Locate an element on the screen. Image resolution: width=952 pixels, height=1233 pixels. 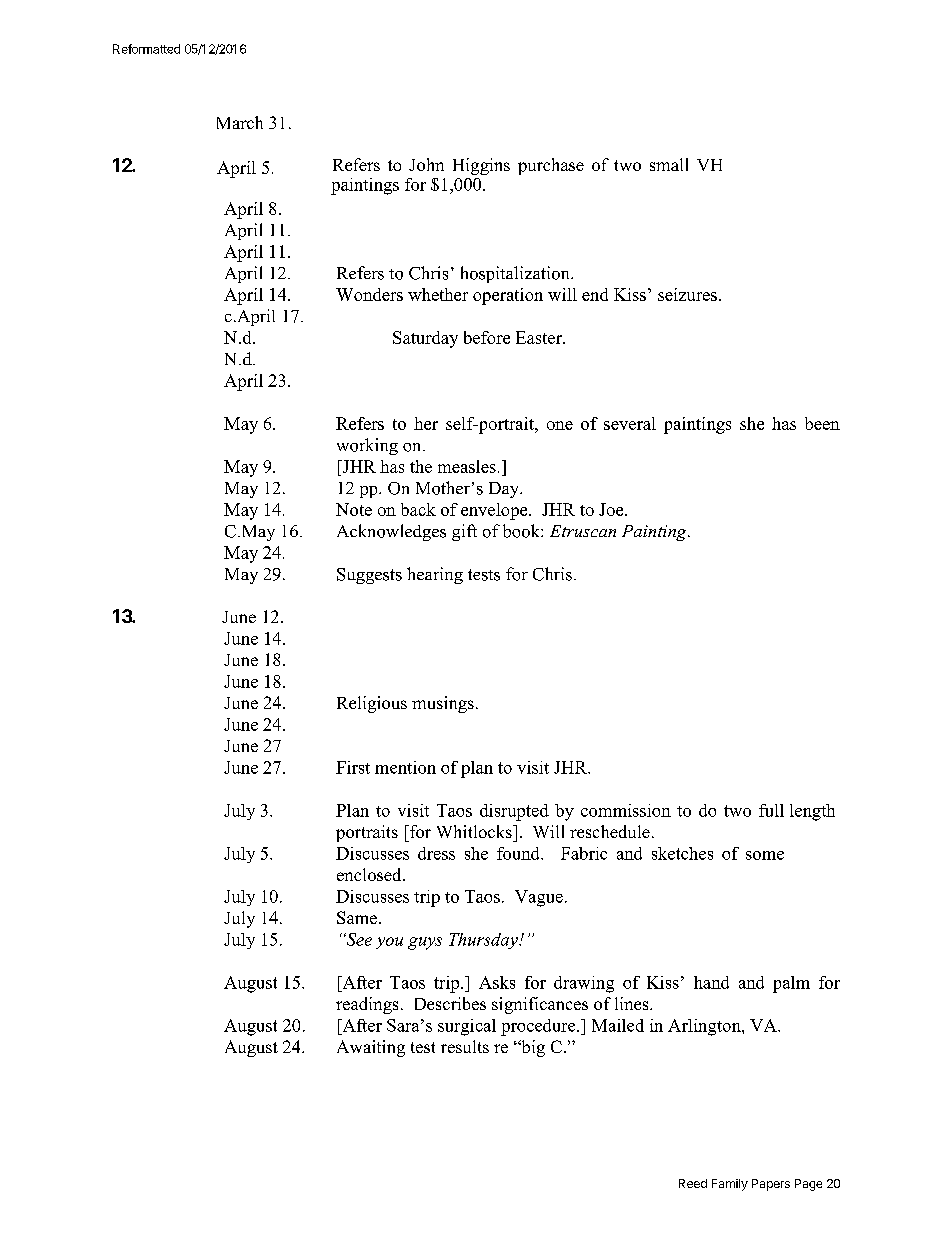
small is located at coordinates (669, 164).
